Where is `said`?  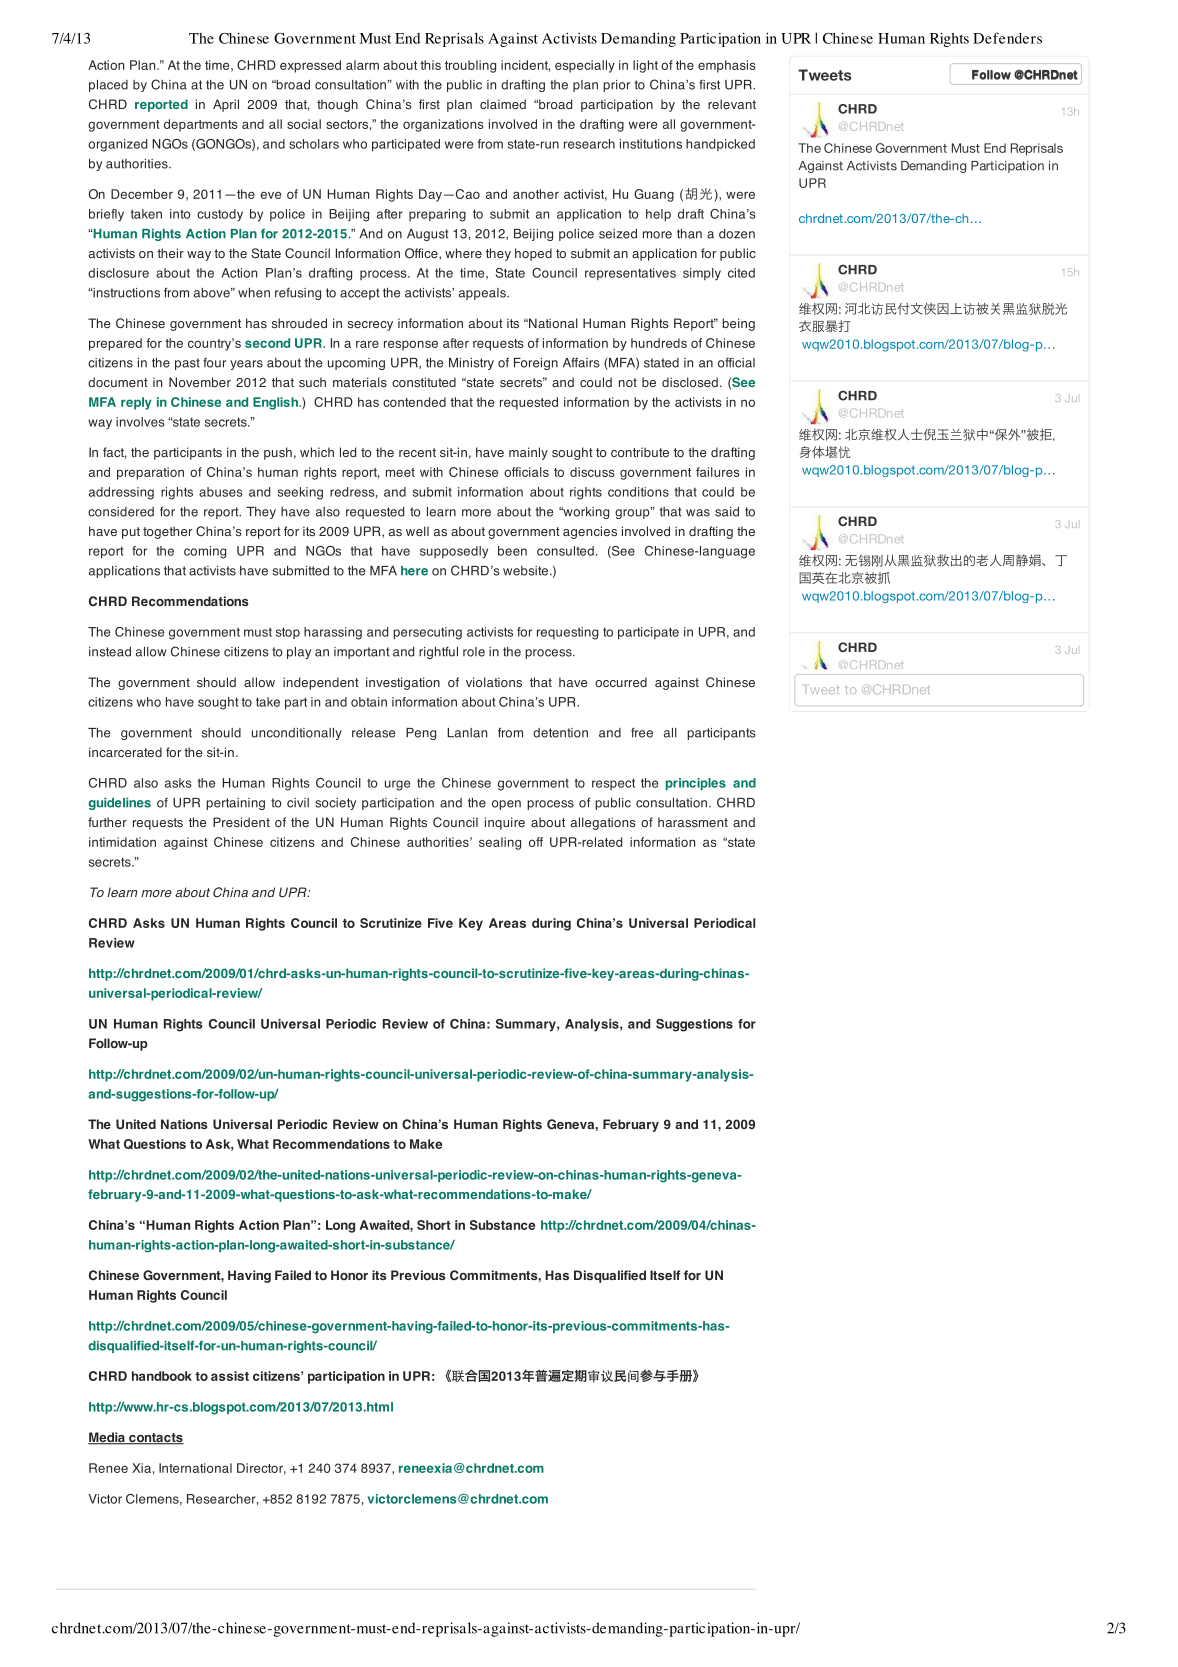
said is located at coordinates (727, 512).
